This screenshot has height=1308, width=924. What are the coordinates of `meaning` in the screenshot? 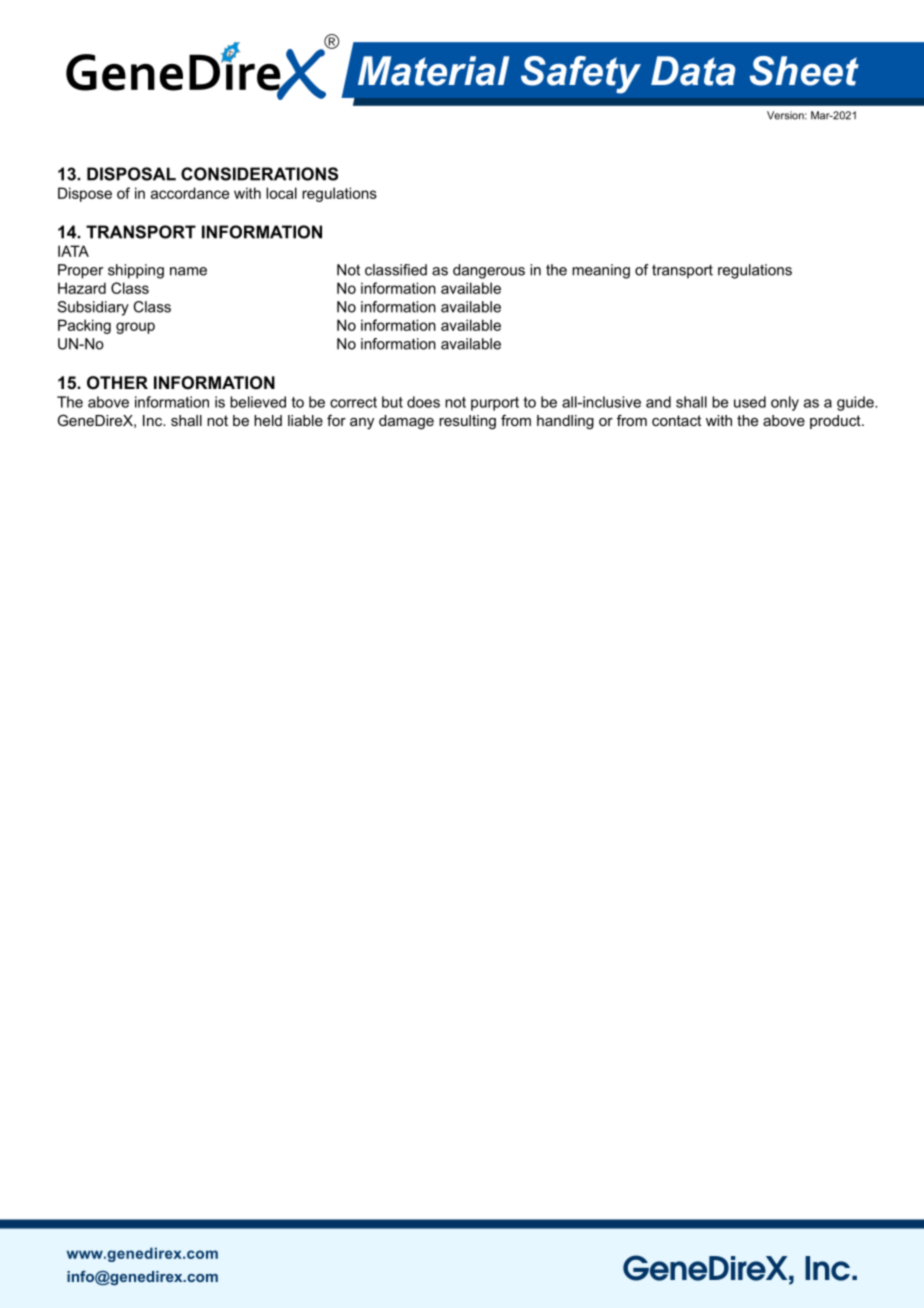 It's located at (601, 271).
